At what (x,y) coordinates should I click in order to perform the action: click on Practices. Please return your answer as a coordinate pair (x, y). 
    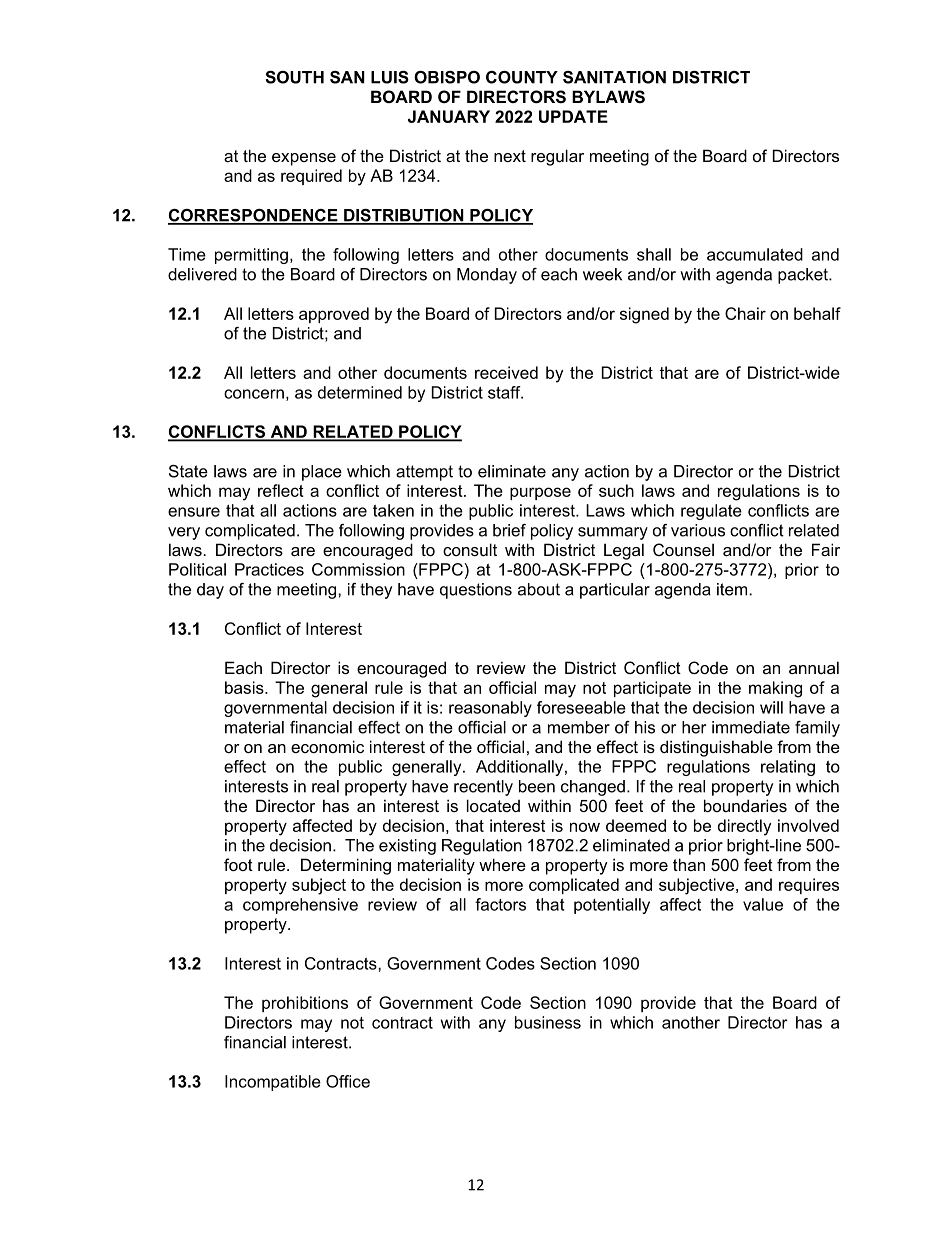
    Looking at the image, I should click on (269, 569).
